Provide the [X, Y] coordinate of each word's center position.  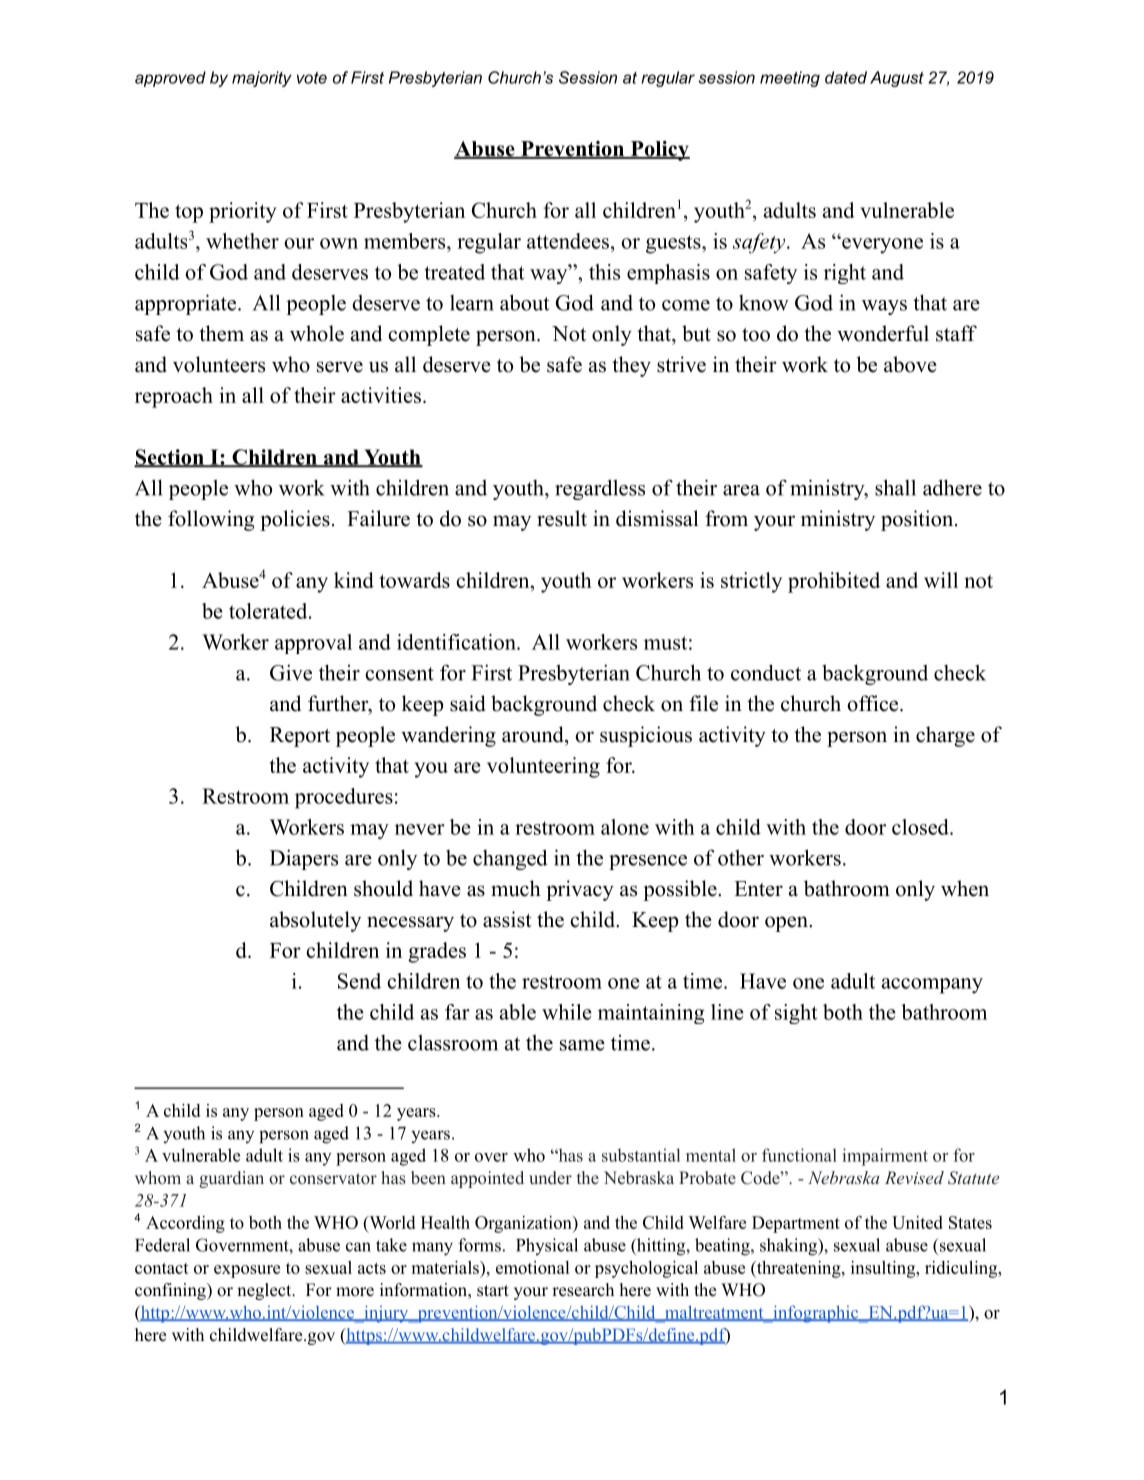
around [534, 734]
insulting [884, 1269]
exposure [247, 1271]
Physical [547, 1246]
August [897, 79]
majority [262, 79]
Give [291, 672]
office [874, 703]
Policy [659, 151]
